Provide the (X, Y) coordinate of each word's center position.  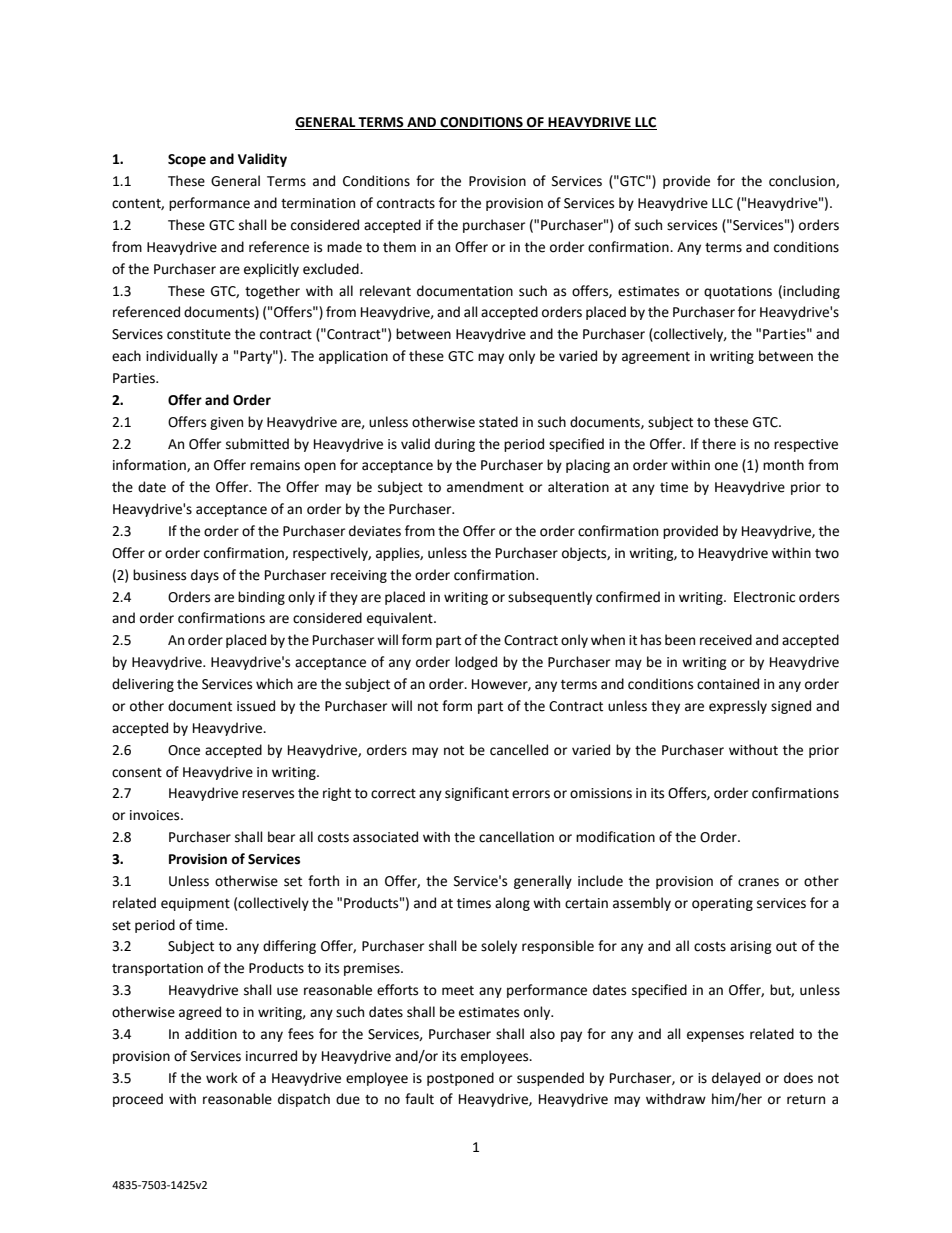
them (399, 247)
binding (261, 598)
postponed (460, 1079)
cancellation (516, 837)
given (226, 423)
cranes (758, 882)
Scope (187, 160)
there (719, 444)
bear (281, 837)
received (726, 640)
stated (498, 422)
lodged (476, 663)
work (222, 1078)
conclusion (803, 181)
